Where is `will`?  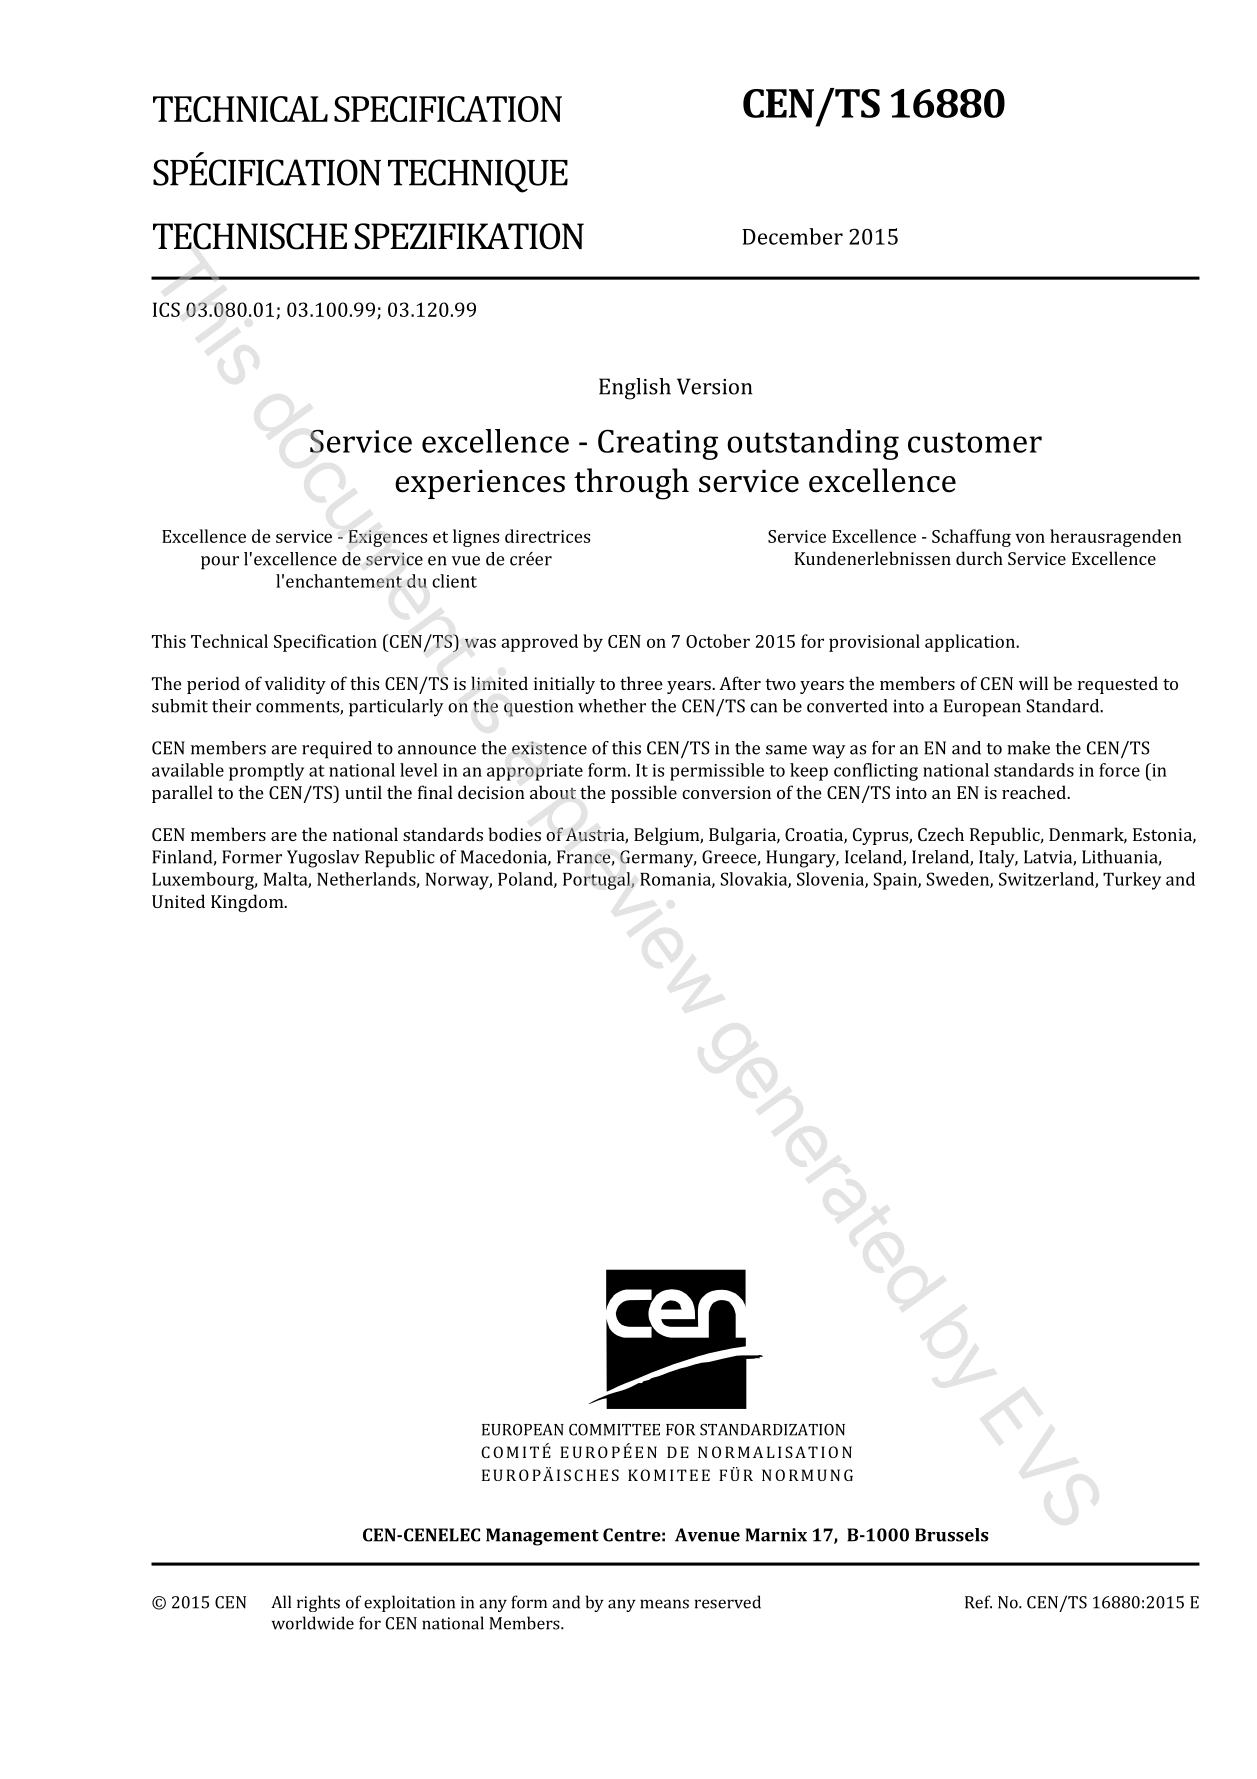 will is located at coordinates (1033, 683).
